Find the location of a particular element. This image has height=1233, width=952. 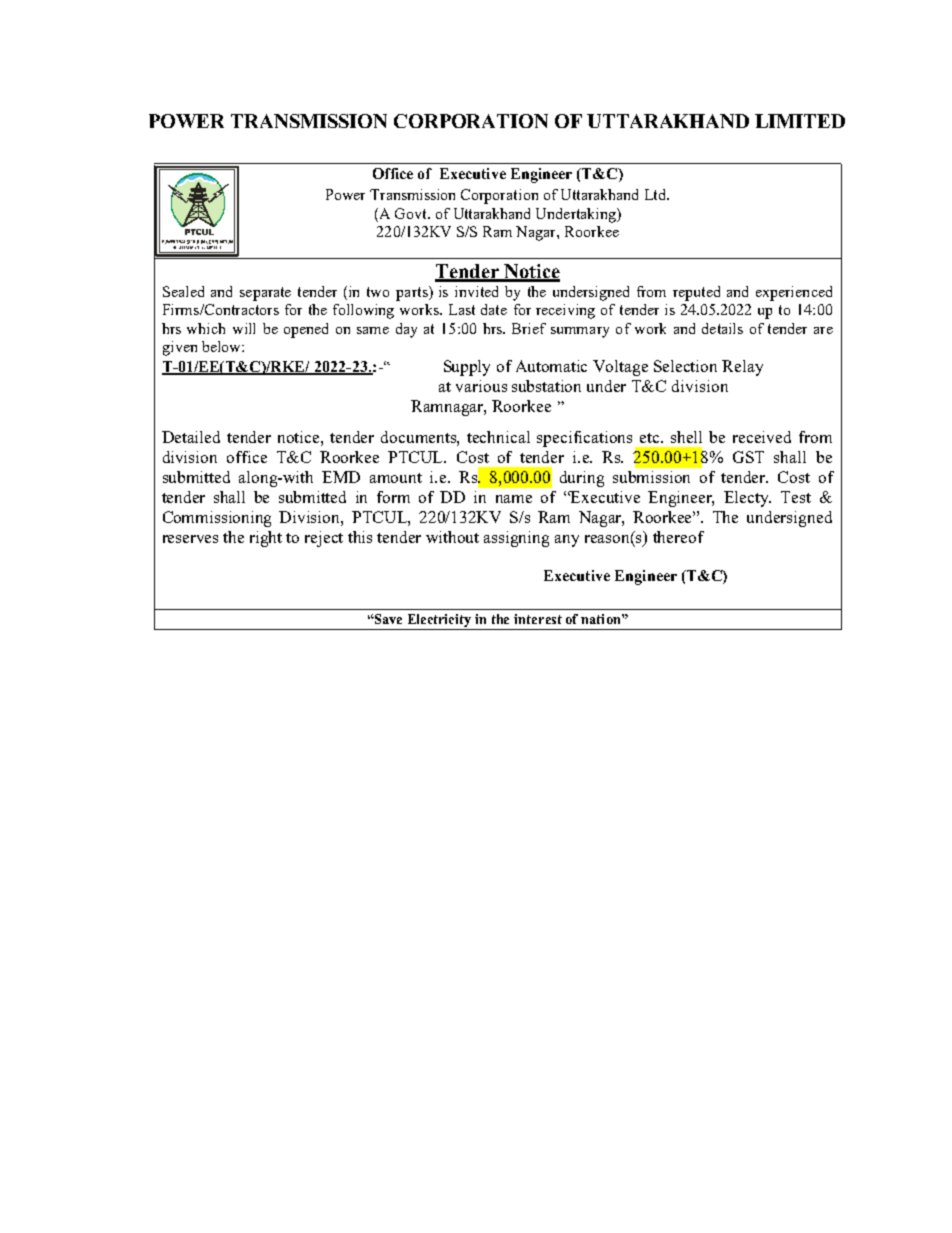

separate is located at coordinates (265, 294).
